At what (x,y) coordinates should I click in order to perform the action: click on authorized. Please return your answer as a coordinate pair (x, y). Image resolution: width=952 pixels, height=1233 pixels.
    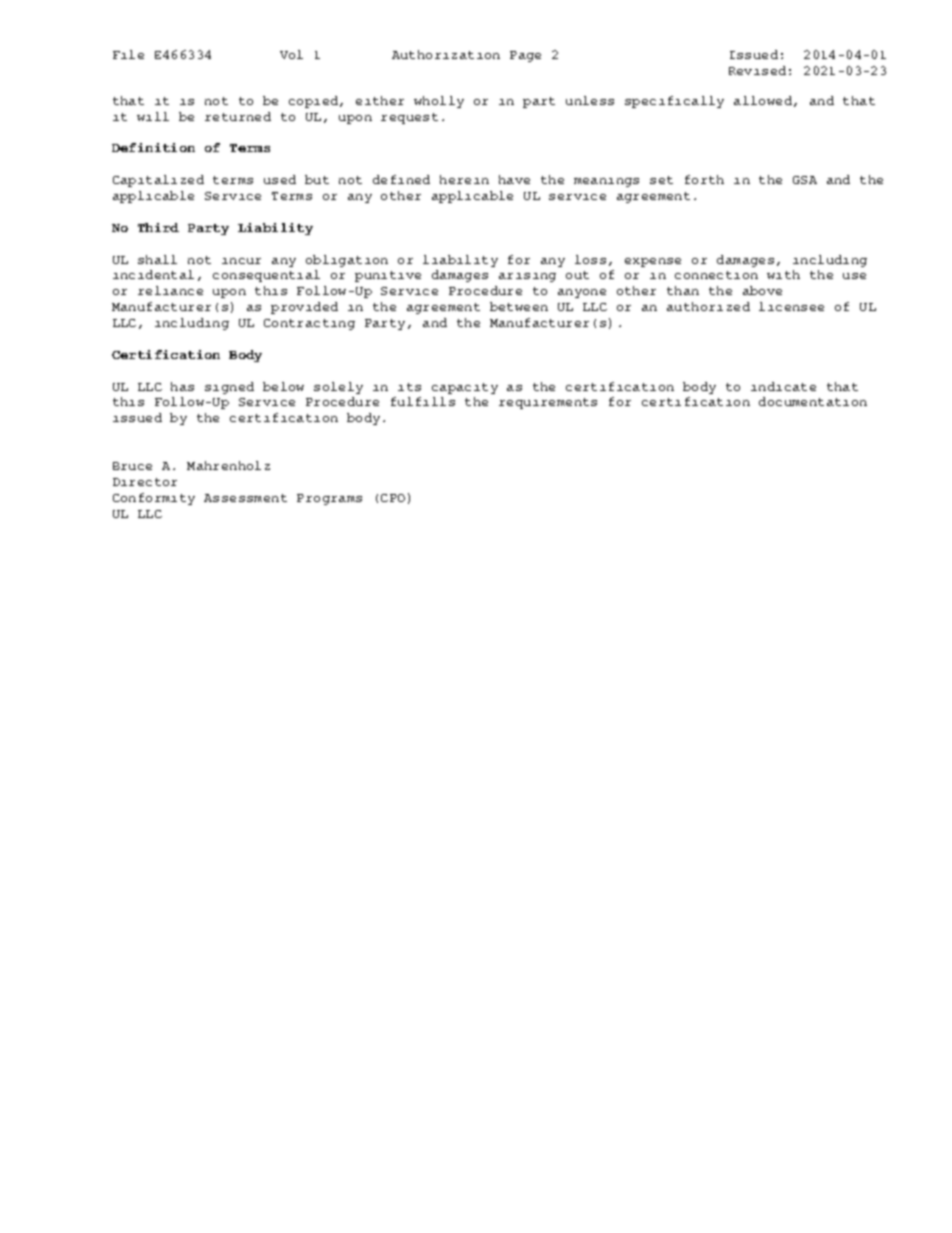
    Looking at the image, I should click on (708, 306).
